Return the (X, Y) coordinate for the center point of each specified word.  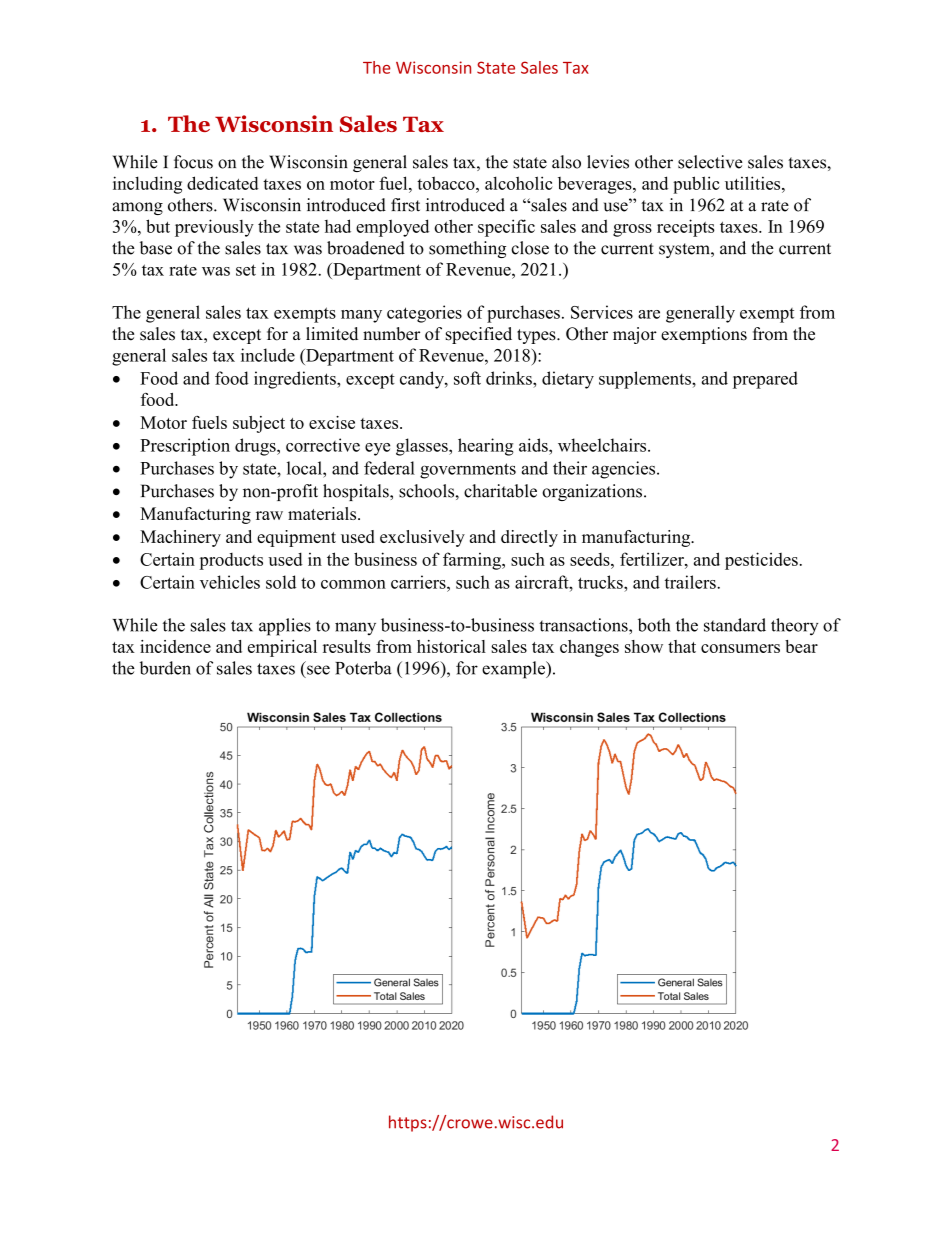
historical (451, 646)
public (696, 185)
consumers (740, 648)
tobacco (447, 183)
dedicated (223, 183)
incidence (175, 646)
